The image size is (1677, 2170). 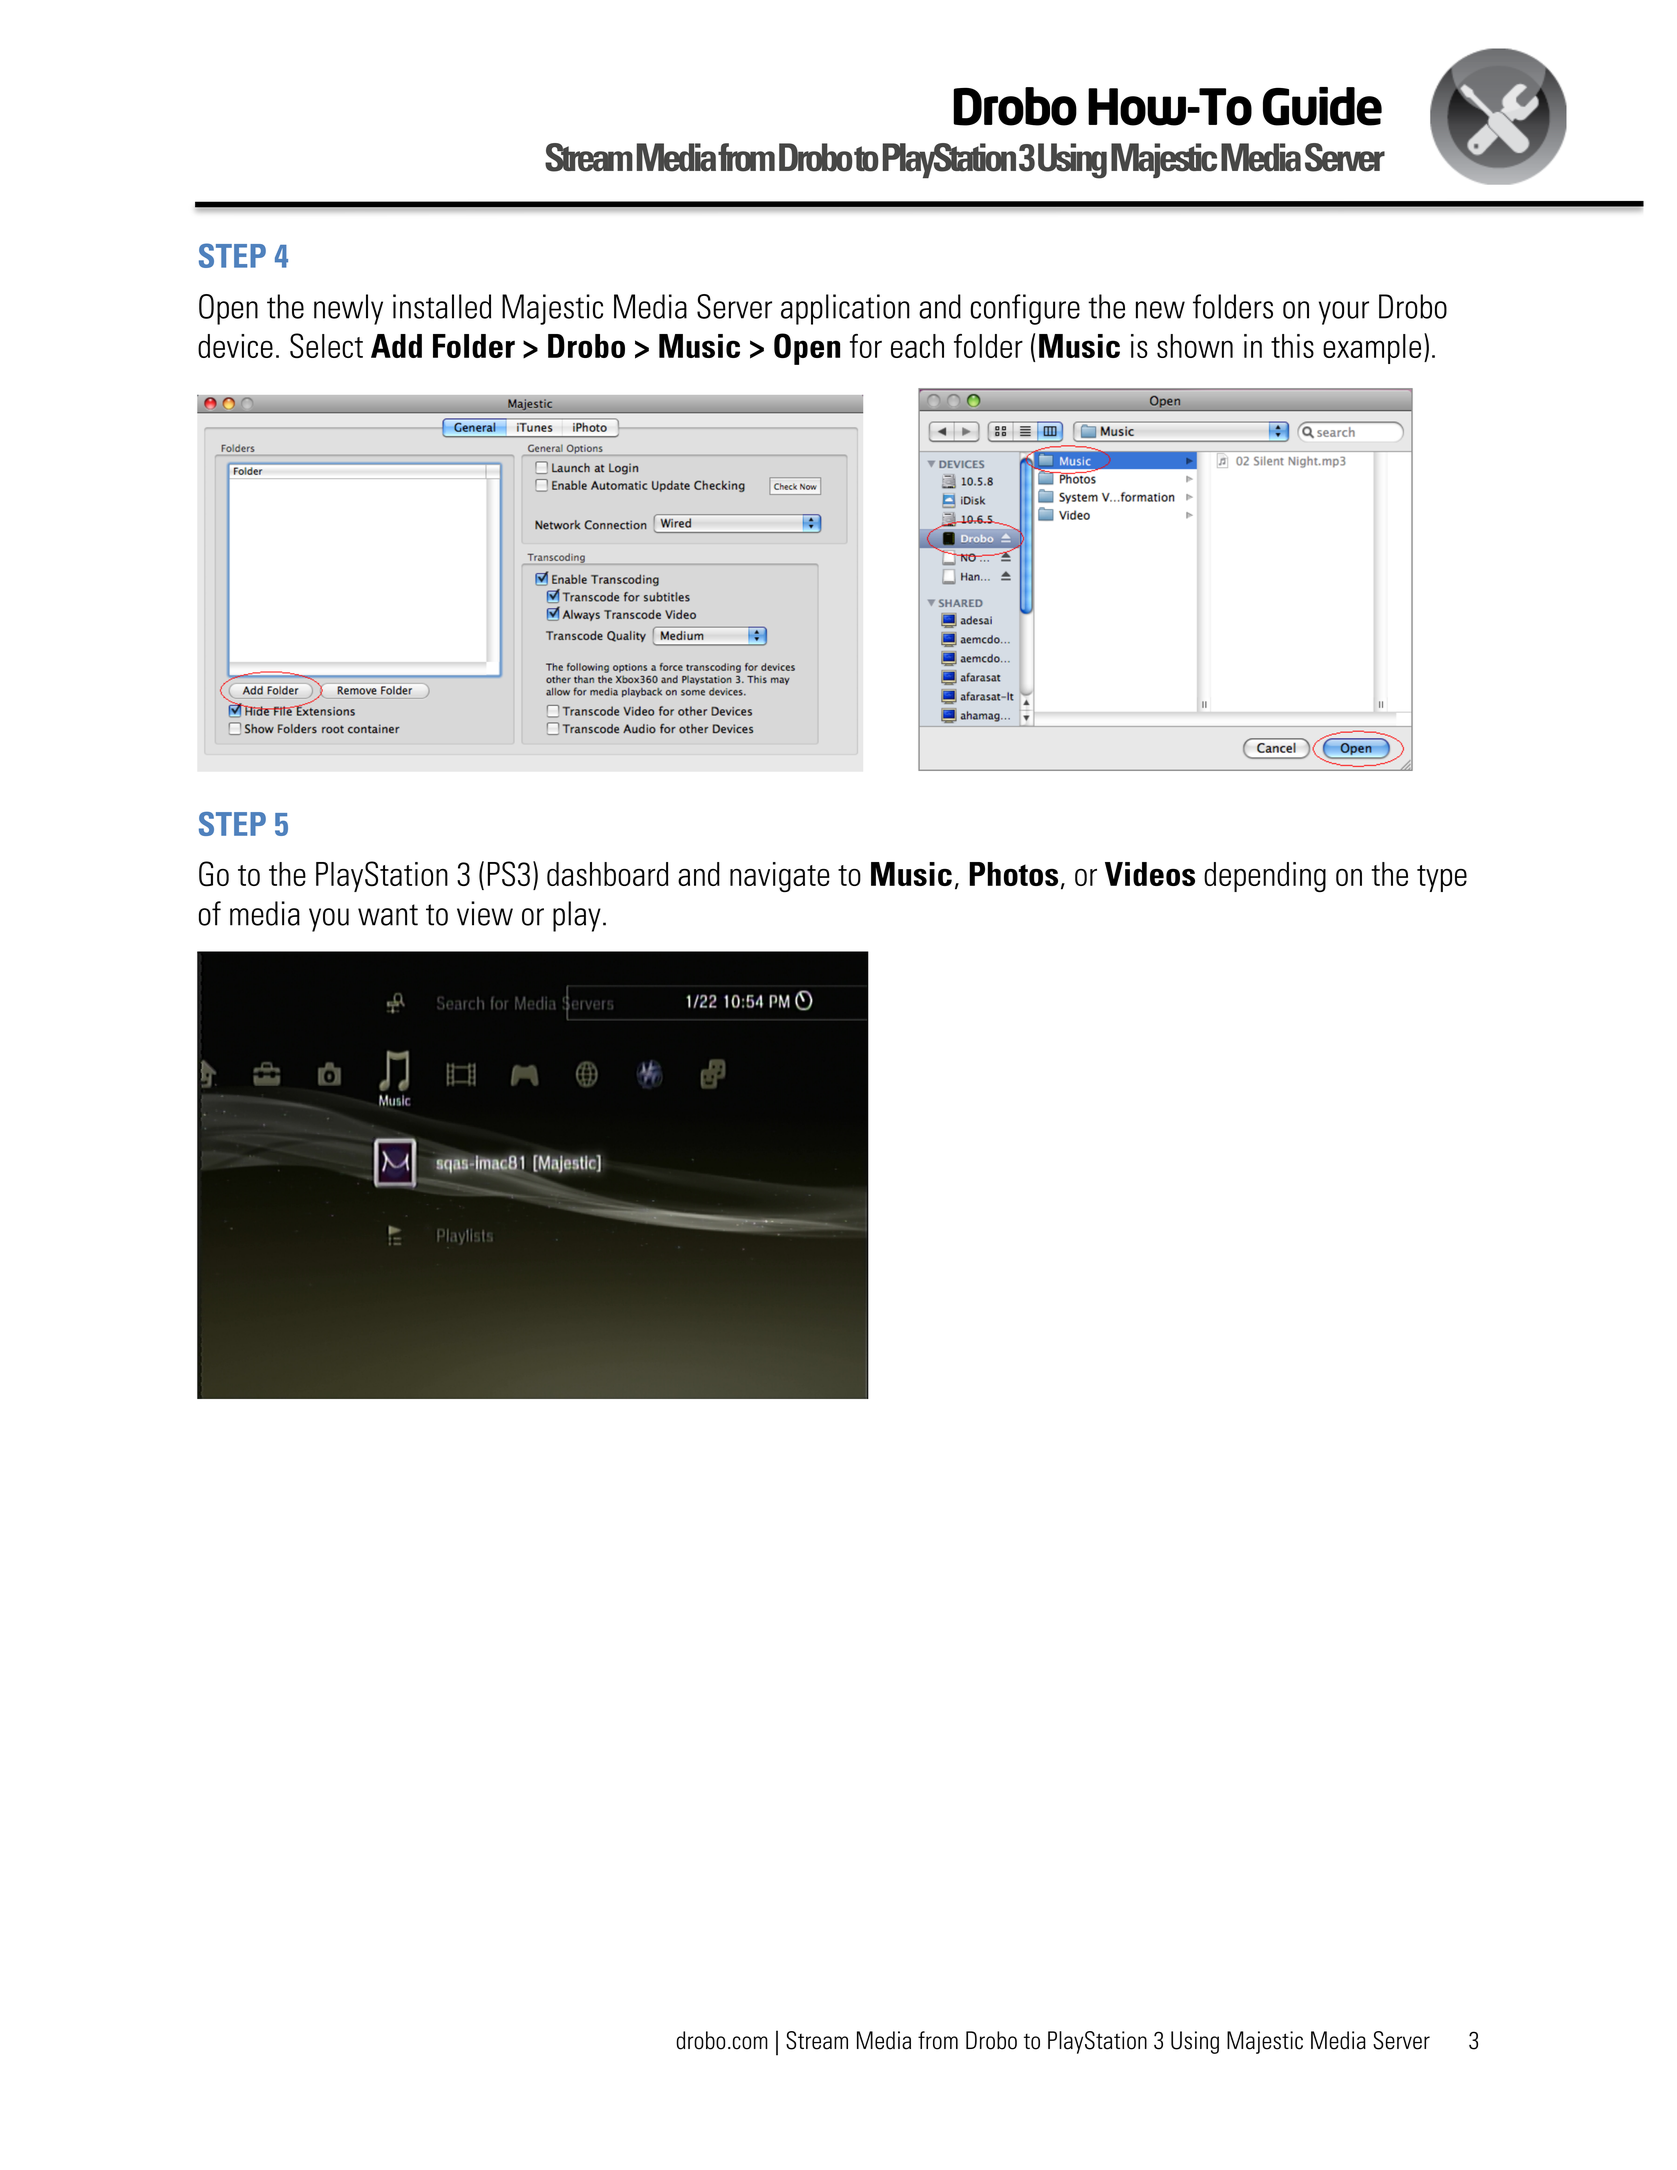 What do you see at coordinates (607, 874) in the screenshot?
I see `dashboard` at bounding box center [607, 874].
